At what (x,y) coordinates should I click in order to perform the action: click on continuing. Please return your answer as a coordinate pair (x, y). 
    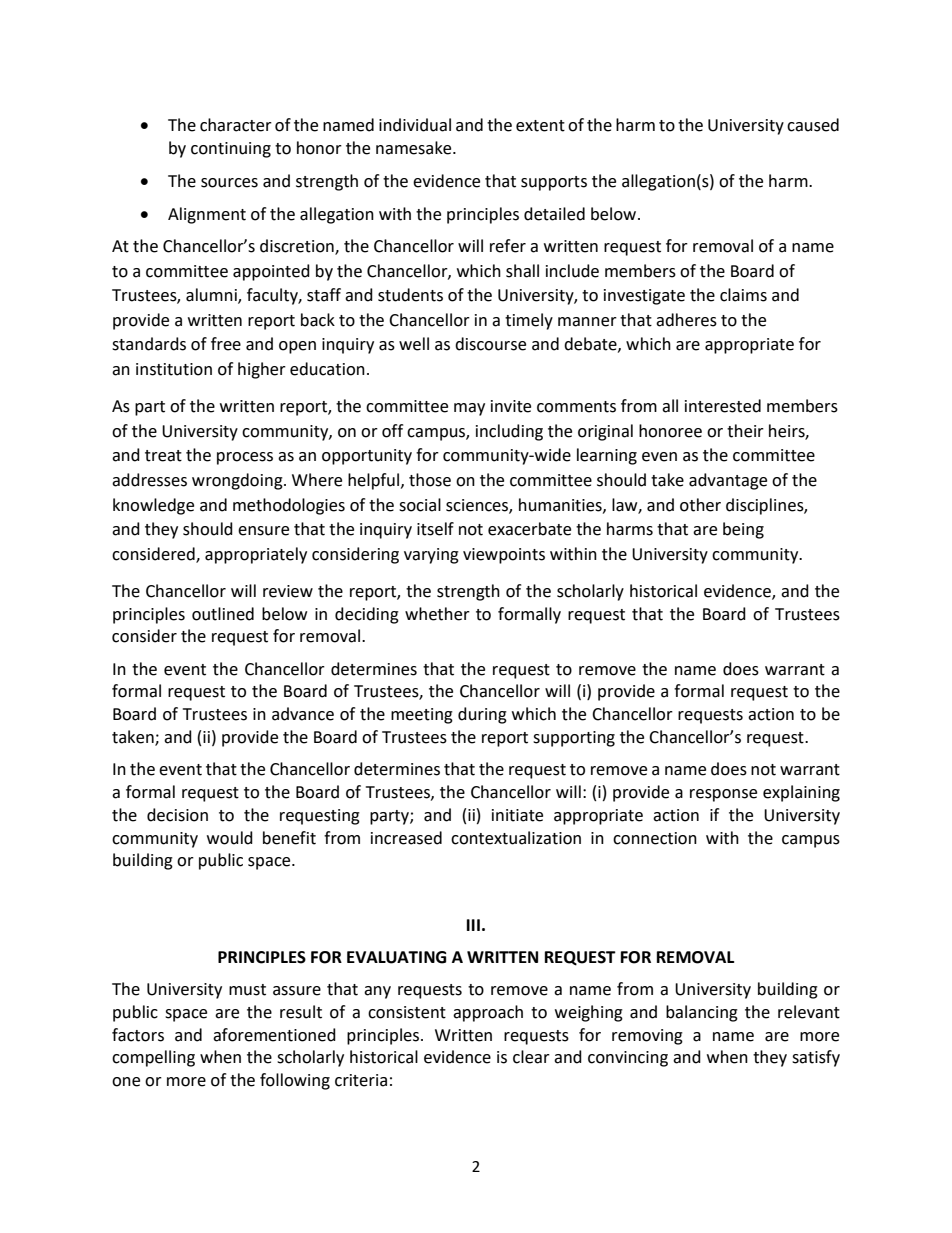
    Looking at the image, I should click on (231, 150).
